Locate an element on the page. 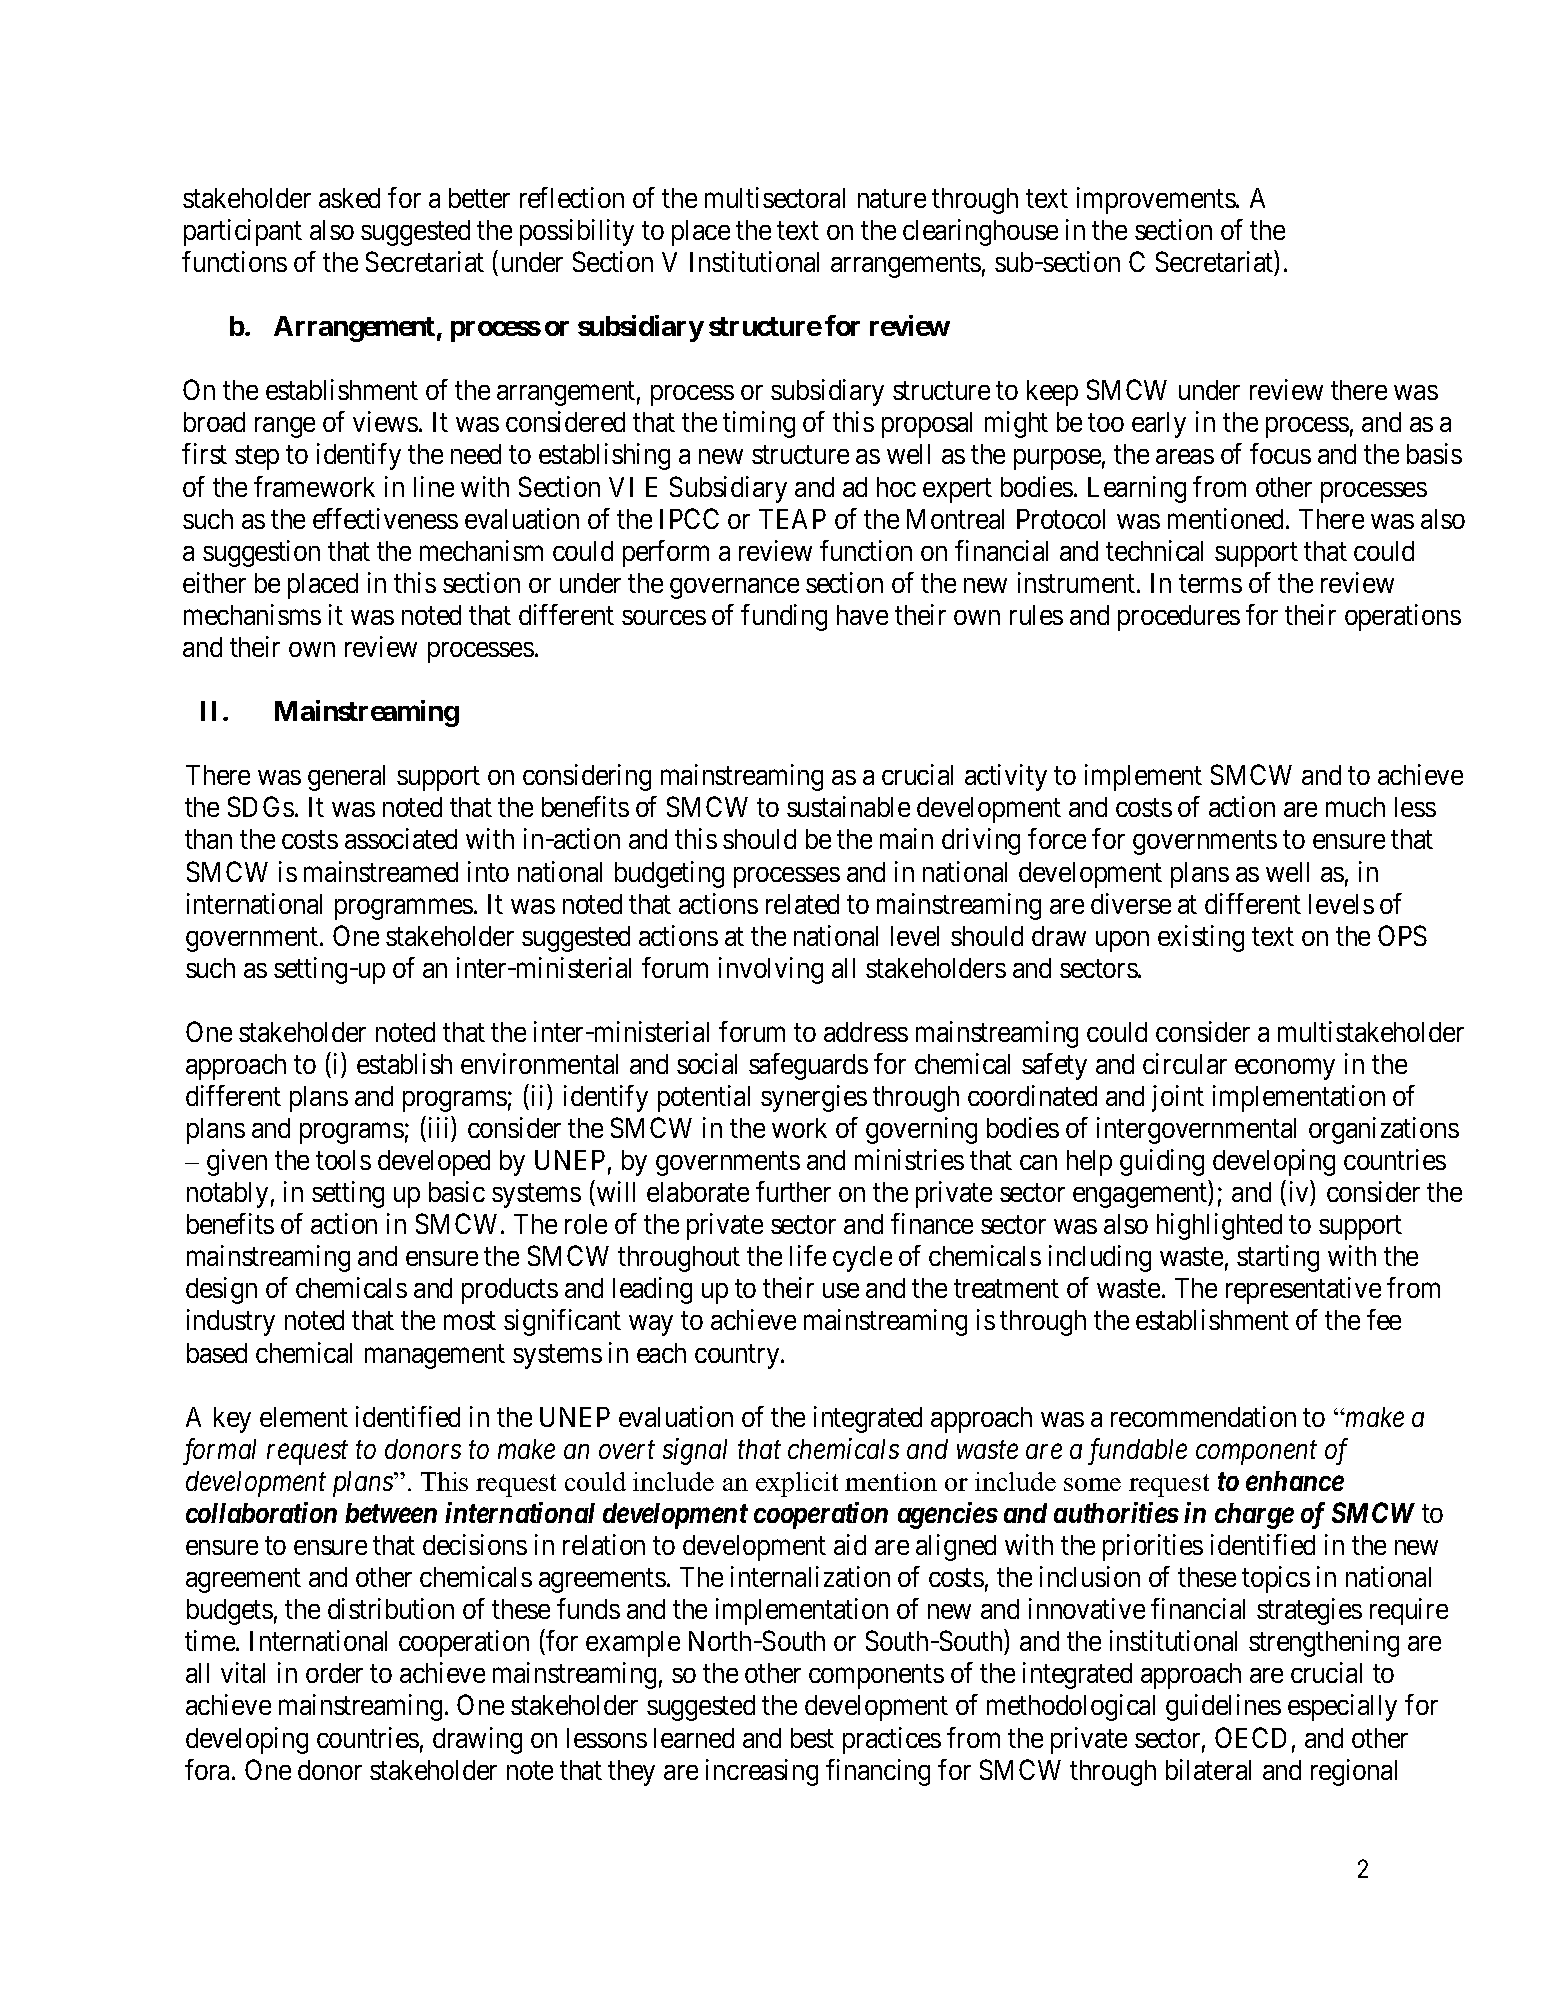  organizations is located at coordinates (1384, 1130).
